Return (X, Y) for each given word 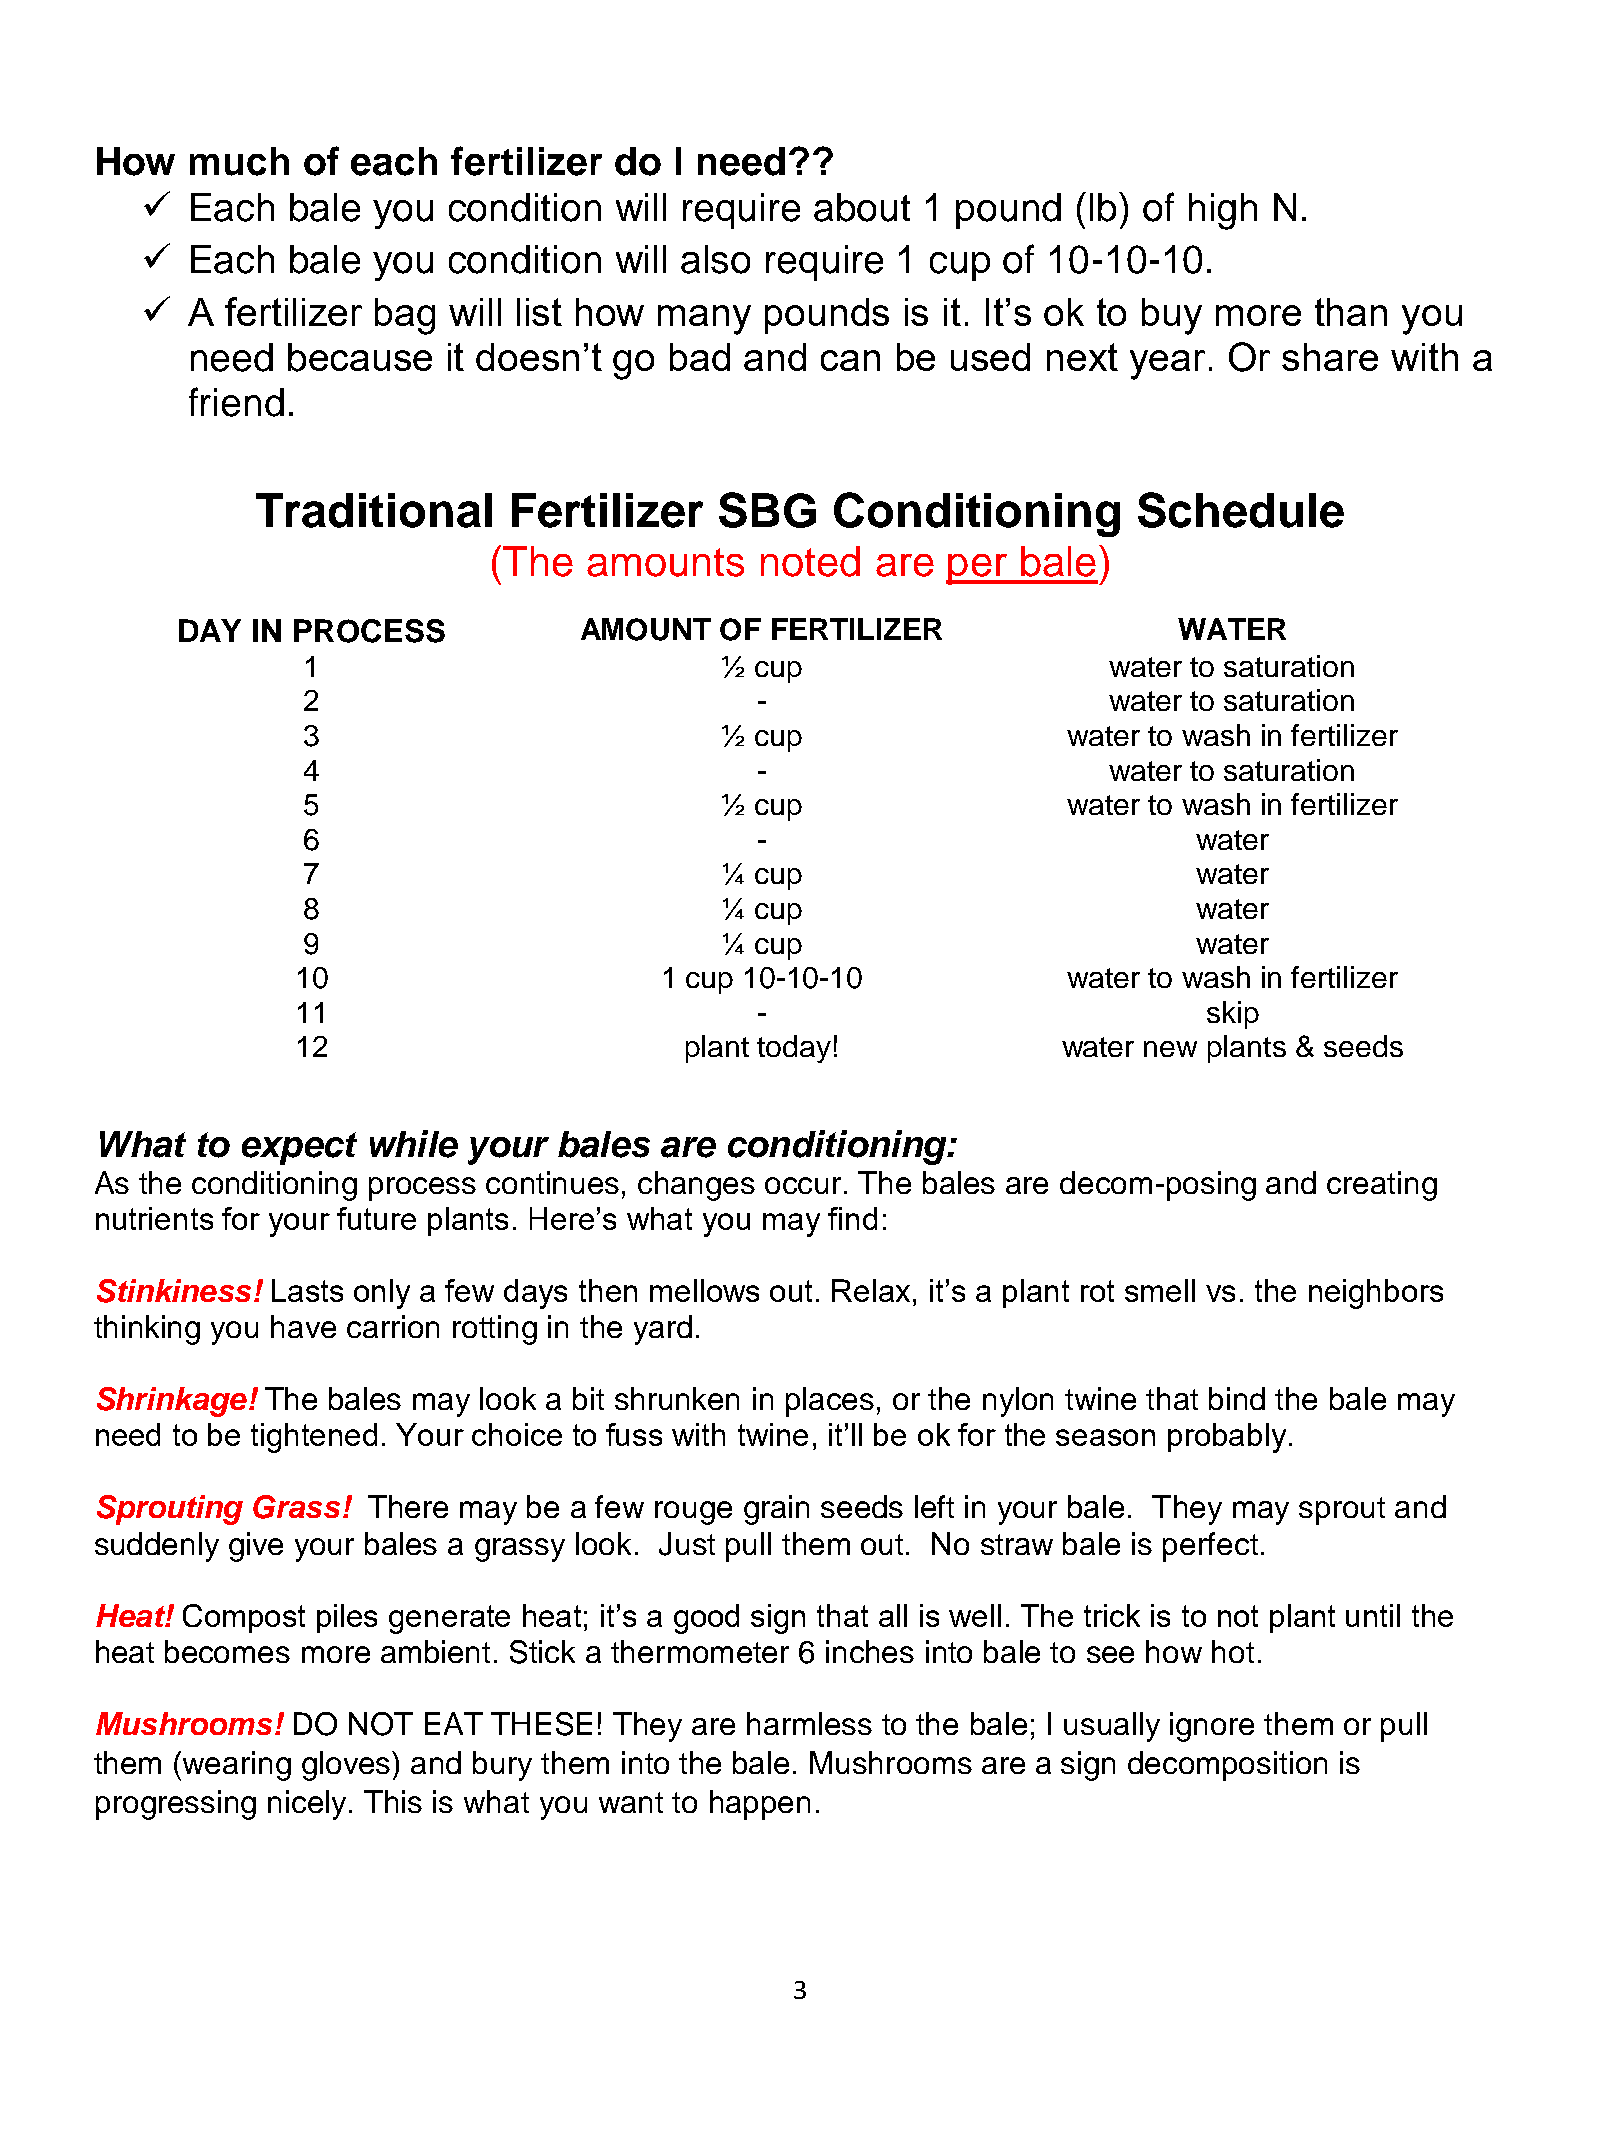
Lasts (307, 1290)
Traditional (374, 510)
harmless (809, 1723)
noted (810, 561)
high (1223, 211)
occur (805, 1185)
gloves (347, 1766)
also (715, 259)
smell (1160, 1290)
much (239, 161)
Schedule (1241, 510)
